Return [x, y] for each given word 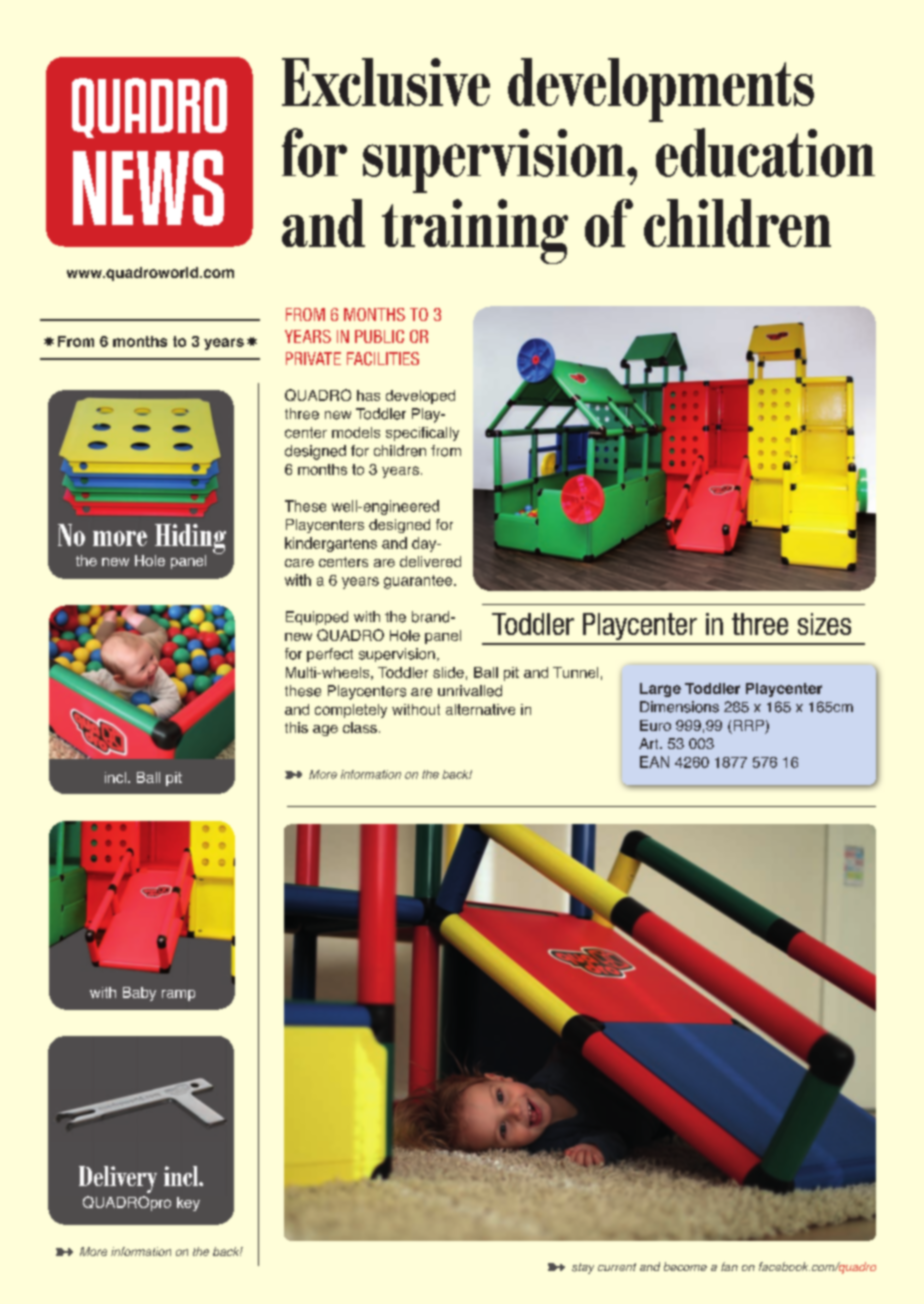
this [296, 727]
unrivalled [470, 691]
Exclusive [386, 82]
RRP [749, 725]
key [188, 1204]
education [765, 152]
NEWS [148, 188]
